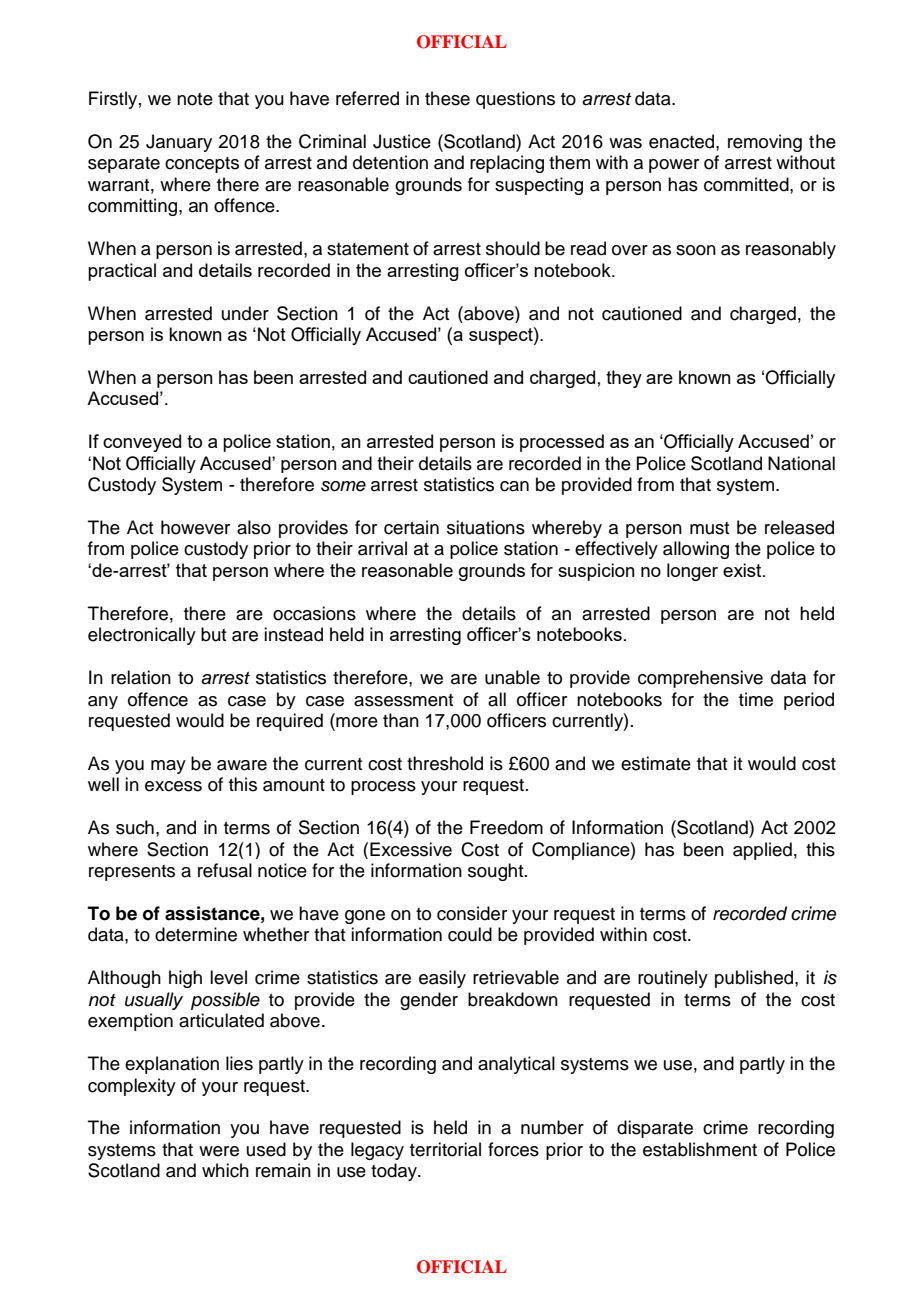 The image size is (924, 1308). I want to click on were, so click(219, 1151).
